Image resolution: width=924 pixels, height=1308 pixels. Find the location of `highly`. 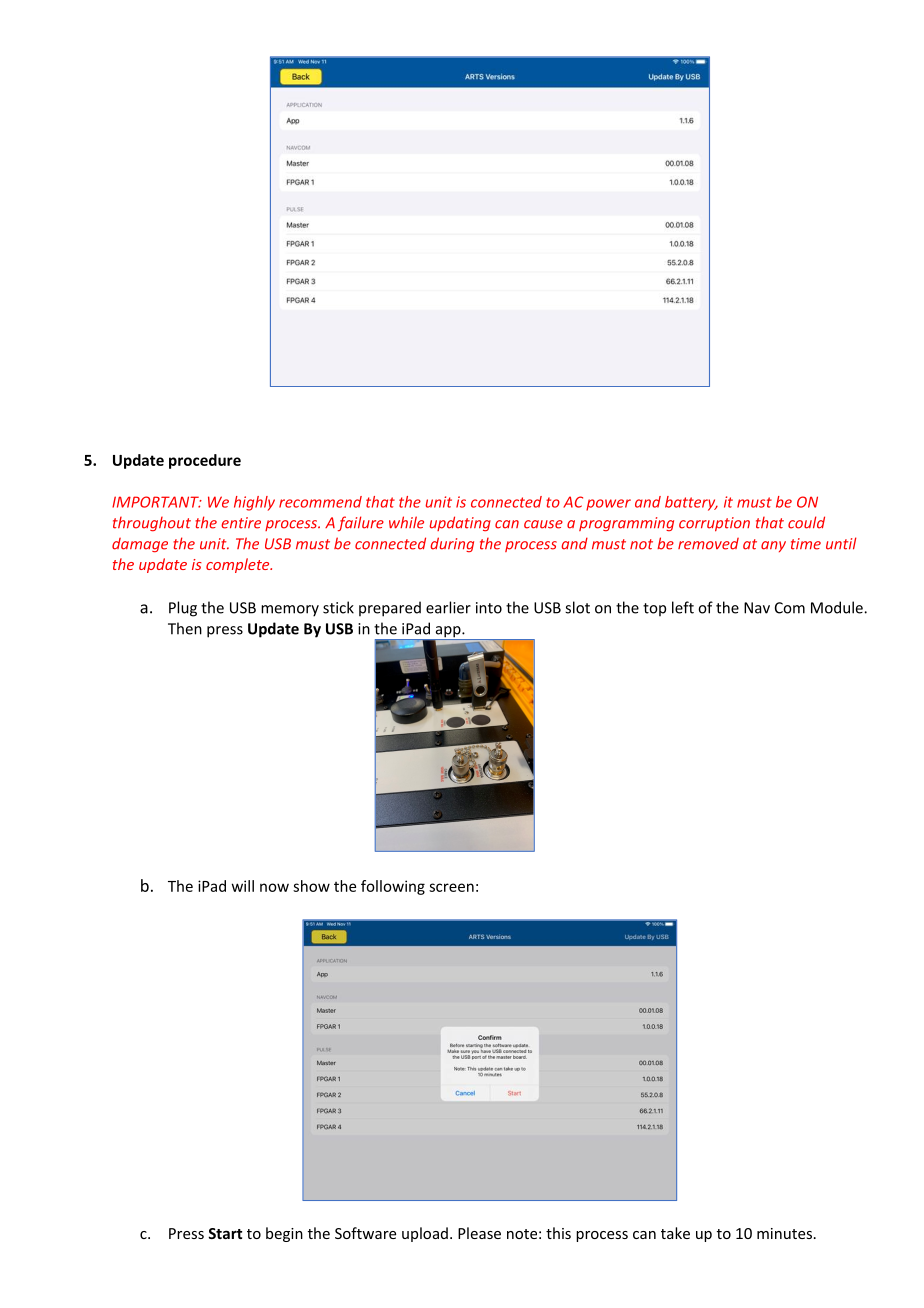

highly is located at coordinates (254, 503).
